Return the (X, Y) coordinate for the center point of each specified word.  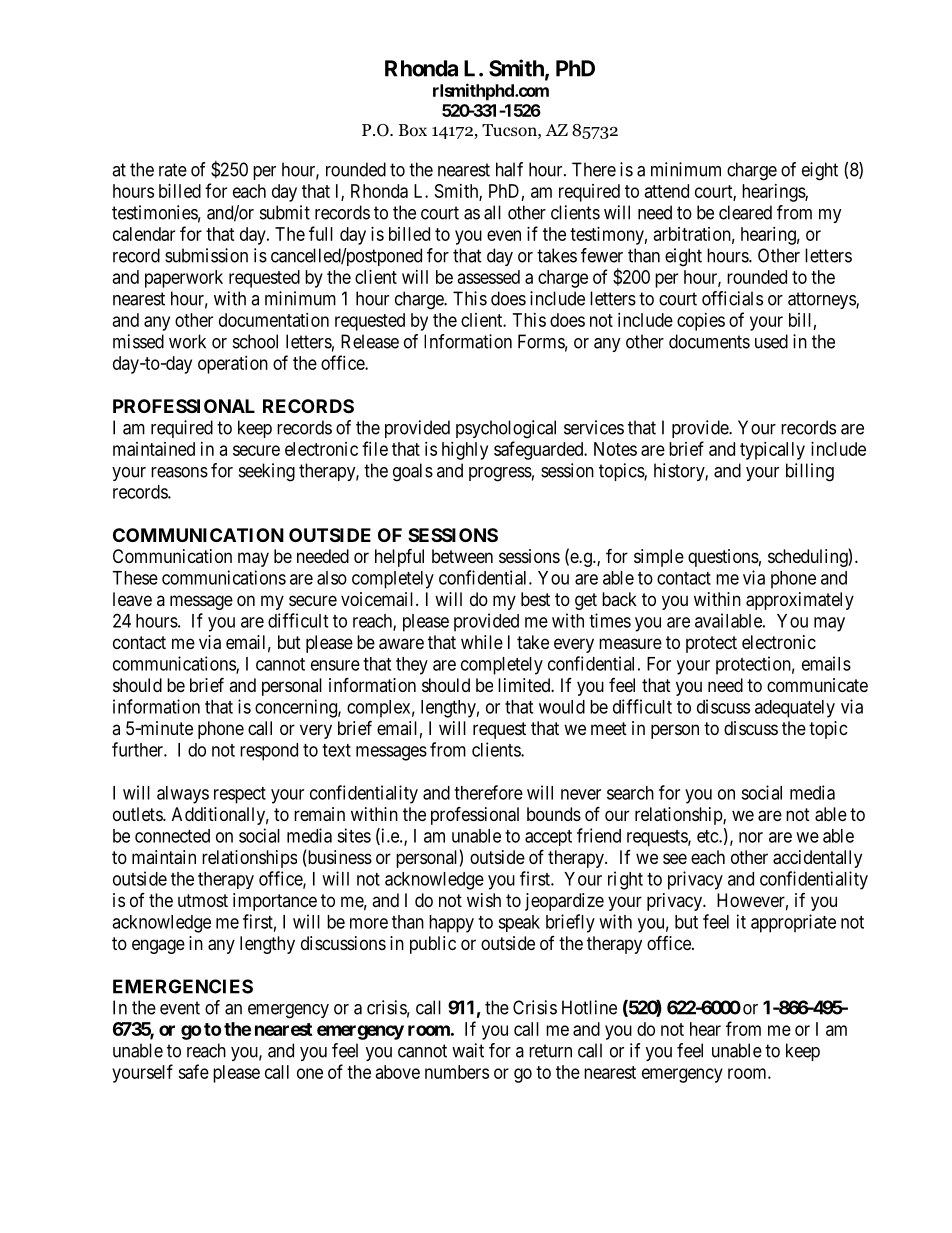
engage (158, 946)
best (535, 599)
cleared (745, 212)
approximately (800, 601)
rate (173, 170)
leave (132, 599)
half (509, 169)
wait (468, 1050)
